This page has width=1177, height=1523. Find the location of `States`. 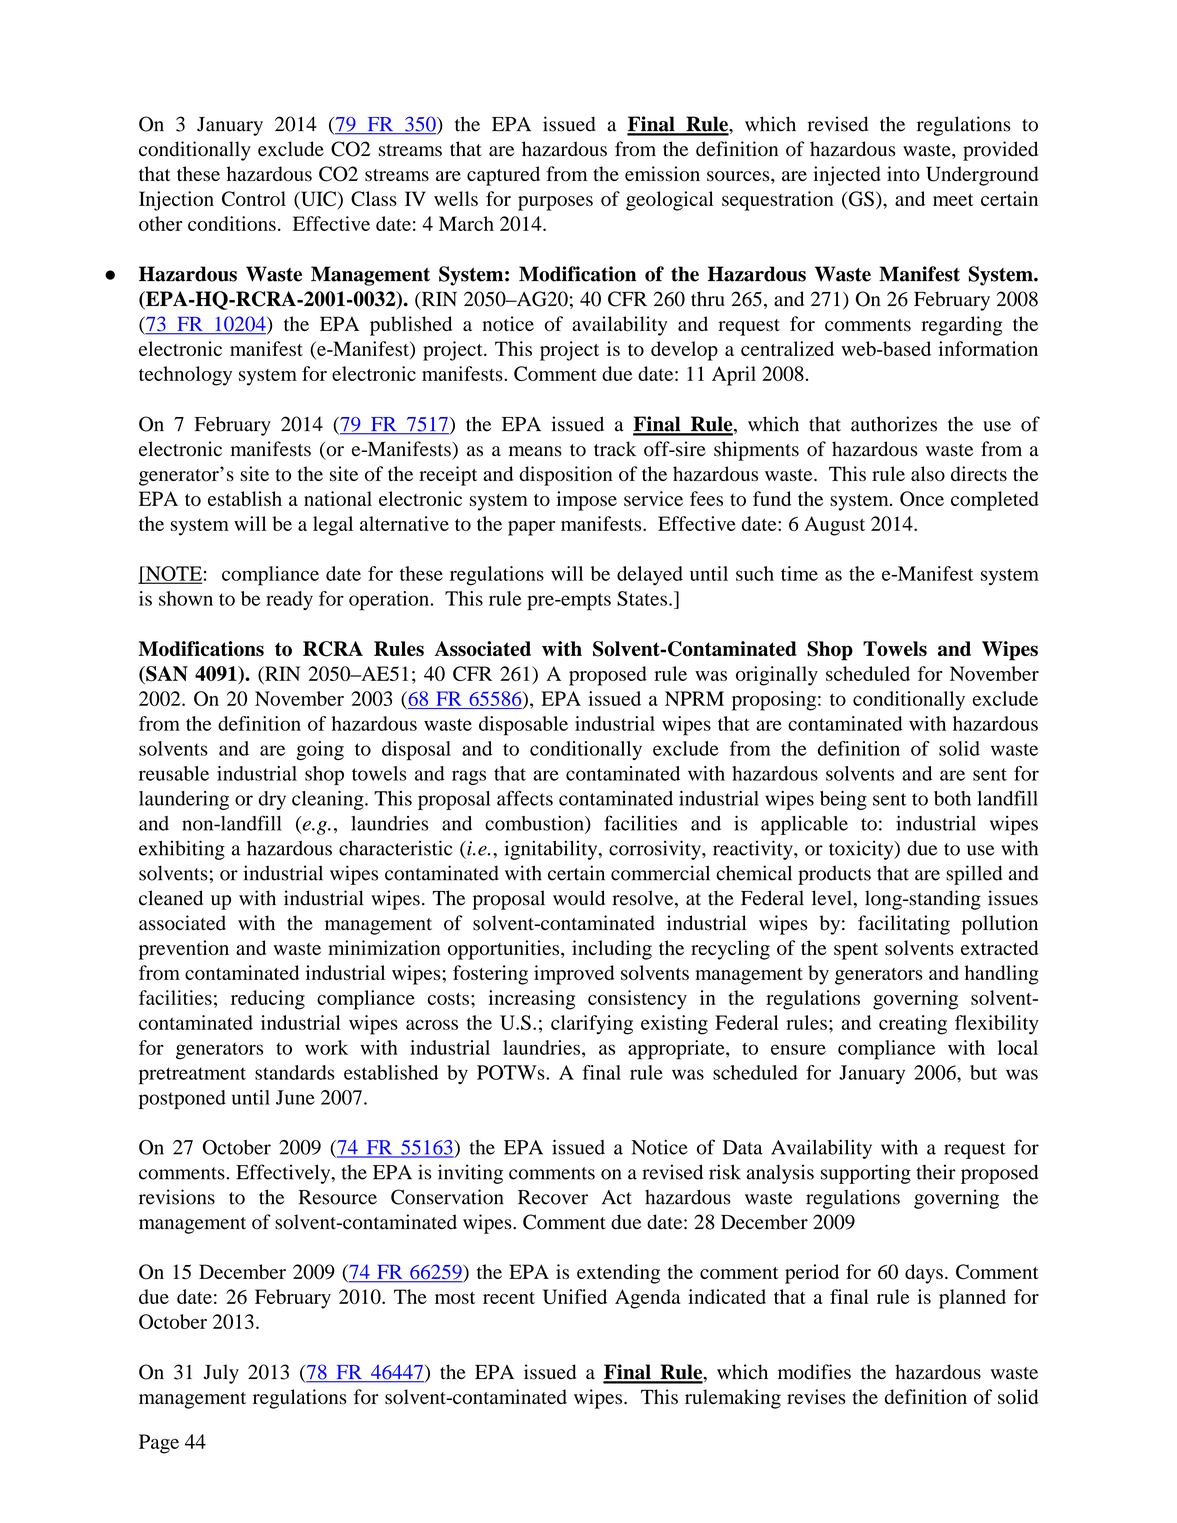

States is located at coordinates (642, 598).
